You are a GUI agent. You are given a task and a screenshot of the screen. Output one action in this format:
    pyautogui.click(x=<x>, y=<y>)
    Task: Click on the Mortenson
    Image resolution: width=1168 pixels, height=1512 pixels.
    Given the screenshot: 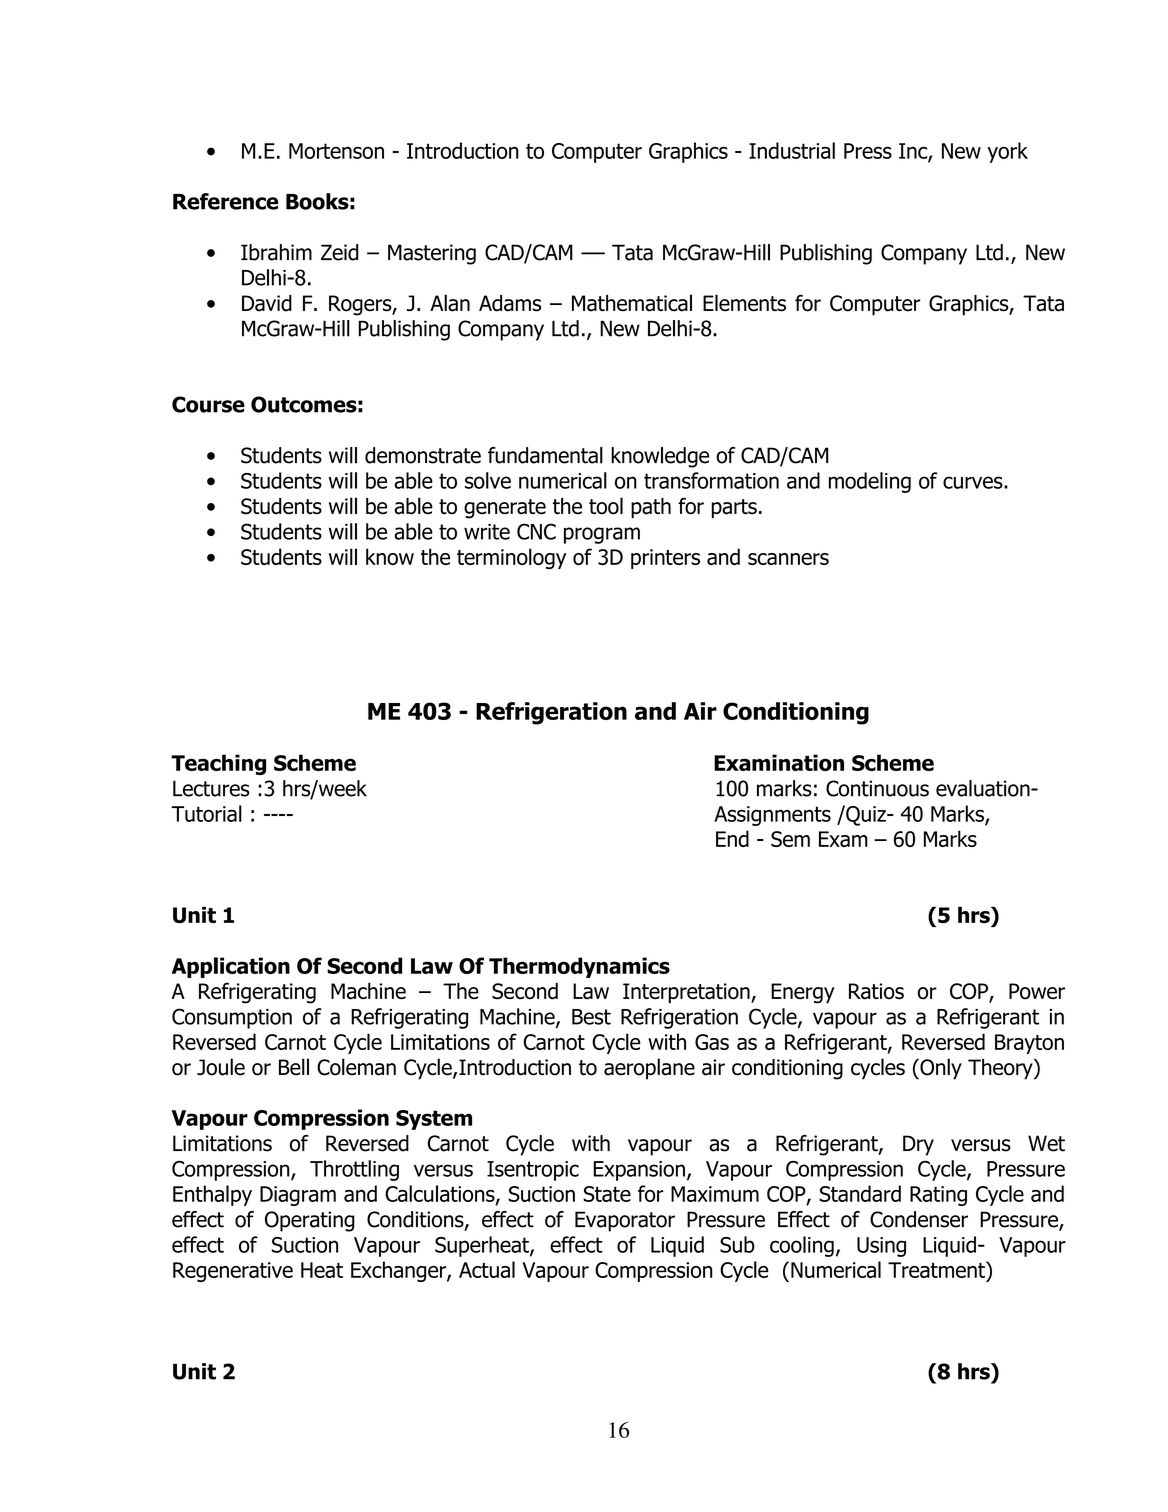 What is the action you would take?
    pyautogui.click(x=336, y=151)
